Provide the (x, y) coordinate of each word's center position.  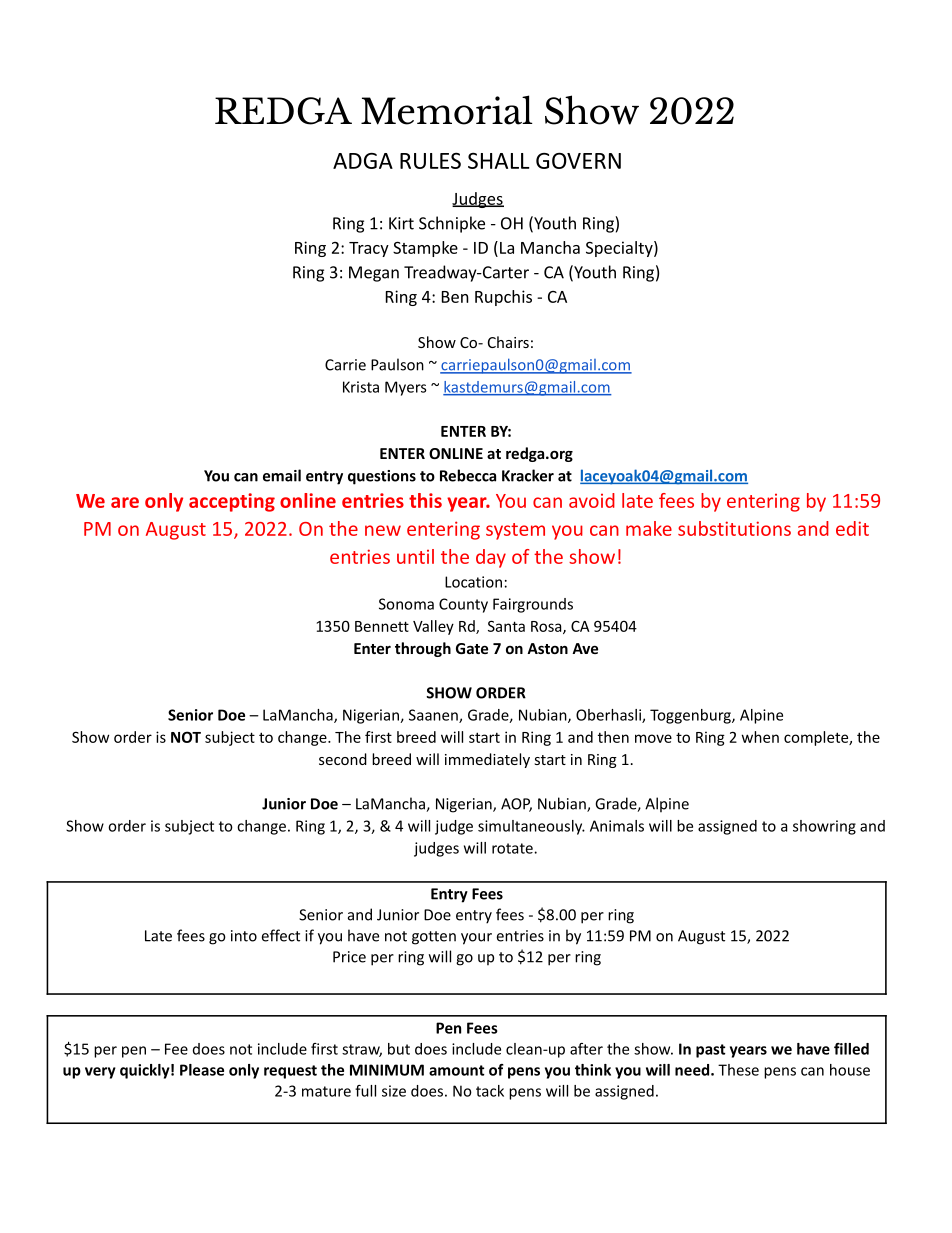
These (738, 1070)
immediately (487, 760)
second (343, 759)
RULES (430, 160)
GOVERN (578, 160)
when (760, 737)
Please (202, 1070)
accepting (232, 502)
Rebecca (468, 475)
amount (457, 1070)
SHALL (499, 160)
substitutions (734, 528)
